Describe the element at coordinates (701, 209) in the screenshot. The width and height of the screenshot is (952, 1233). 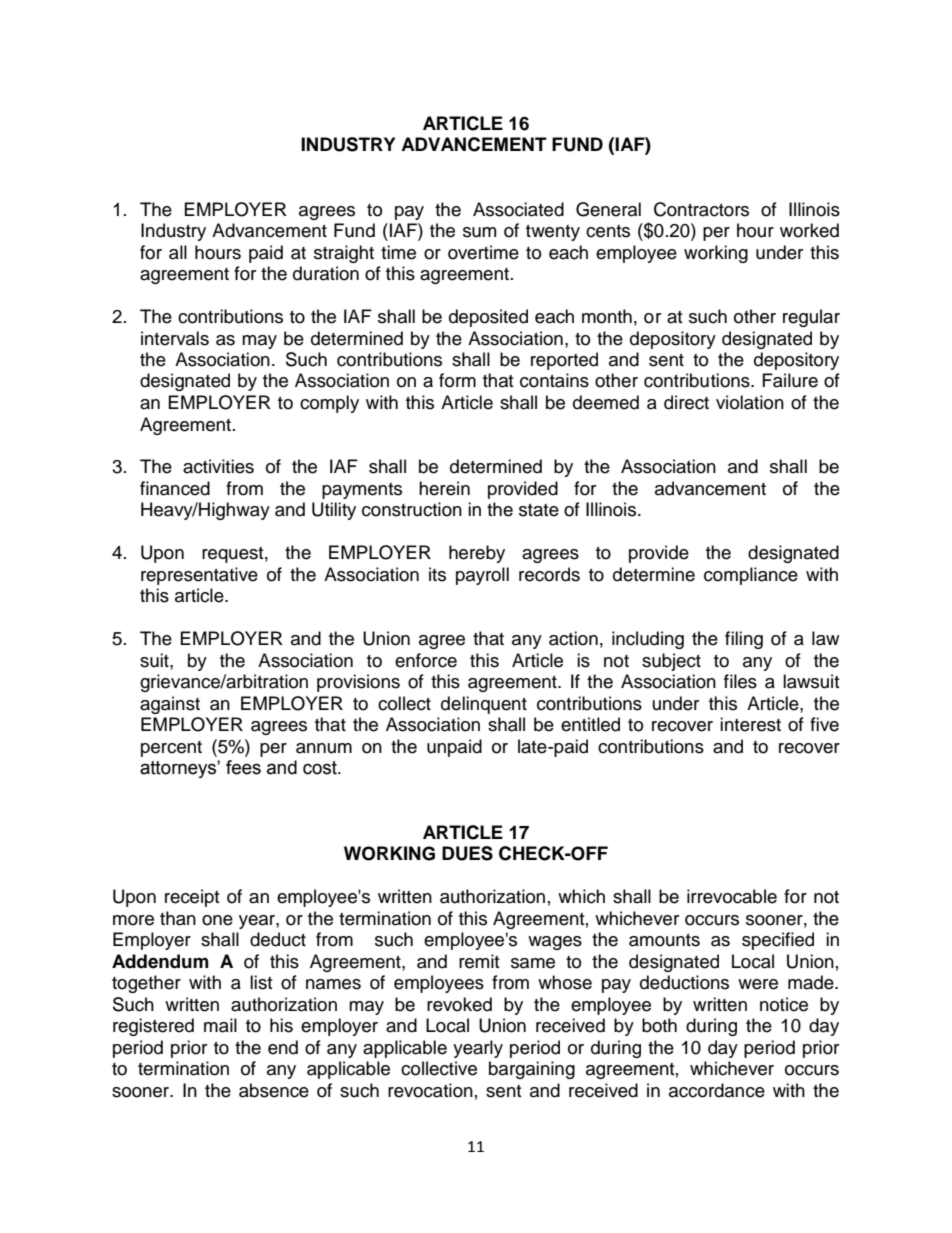
I see `Contractors` at that location.
